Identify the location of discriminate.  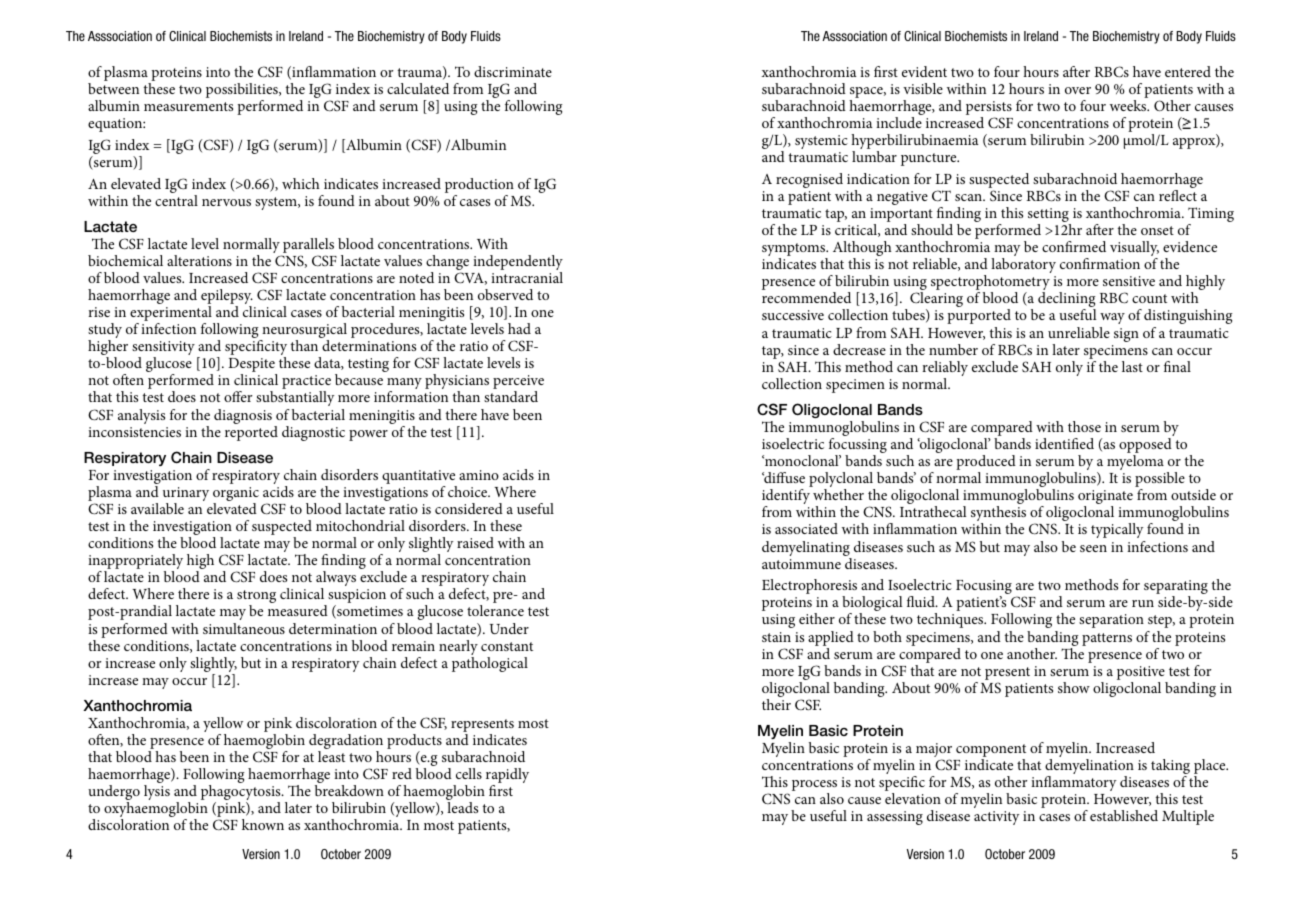
(513, 71).
